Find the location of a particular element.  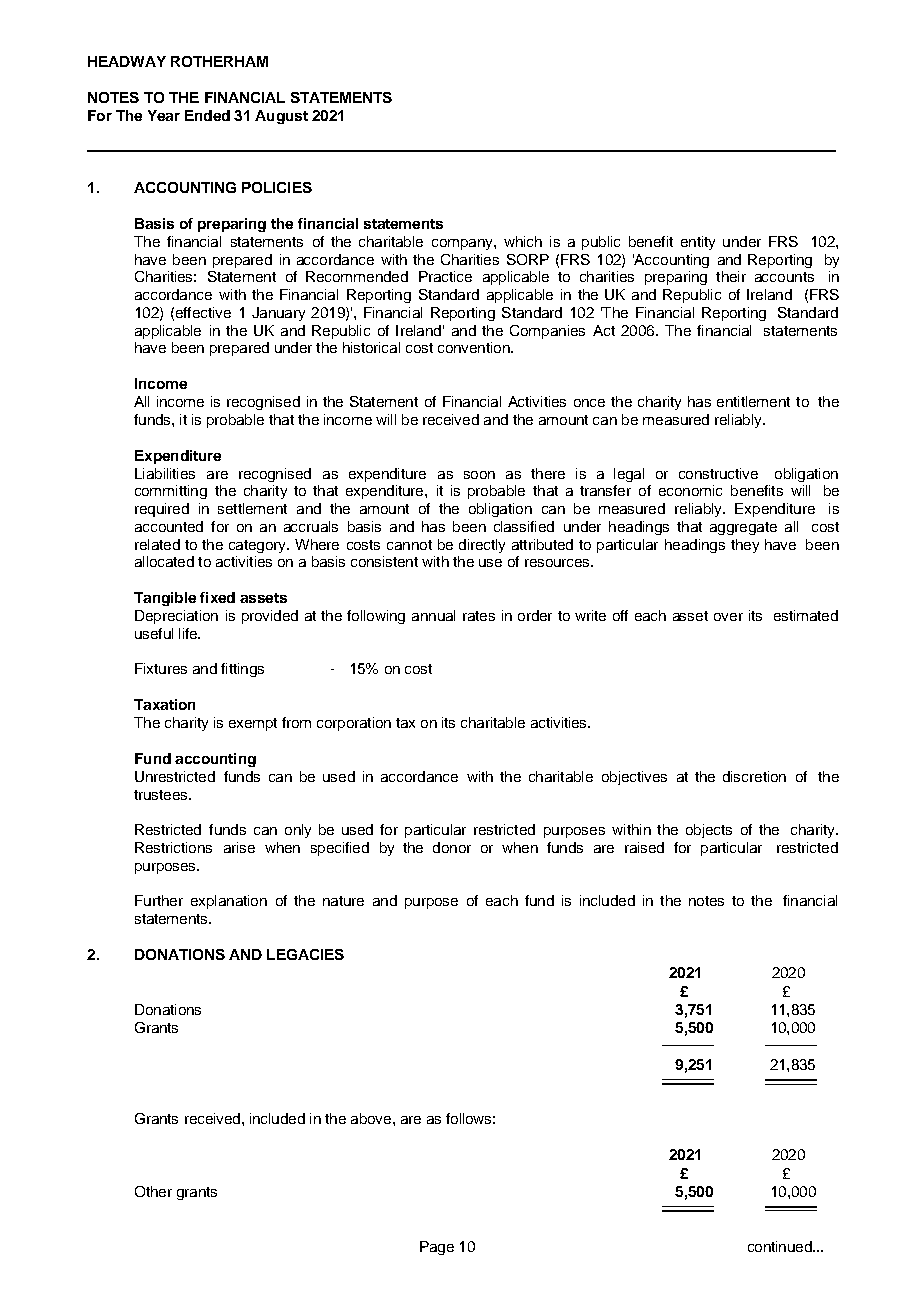

company is located at coordinates (463, 244).
